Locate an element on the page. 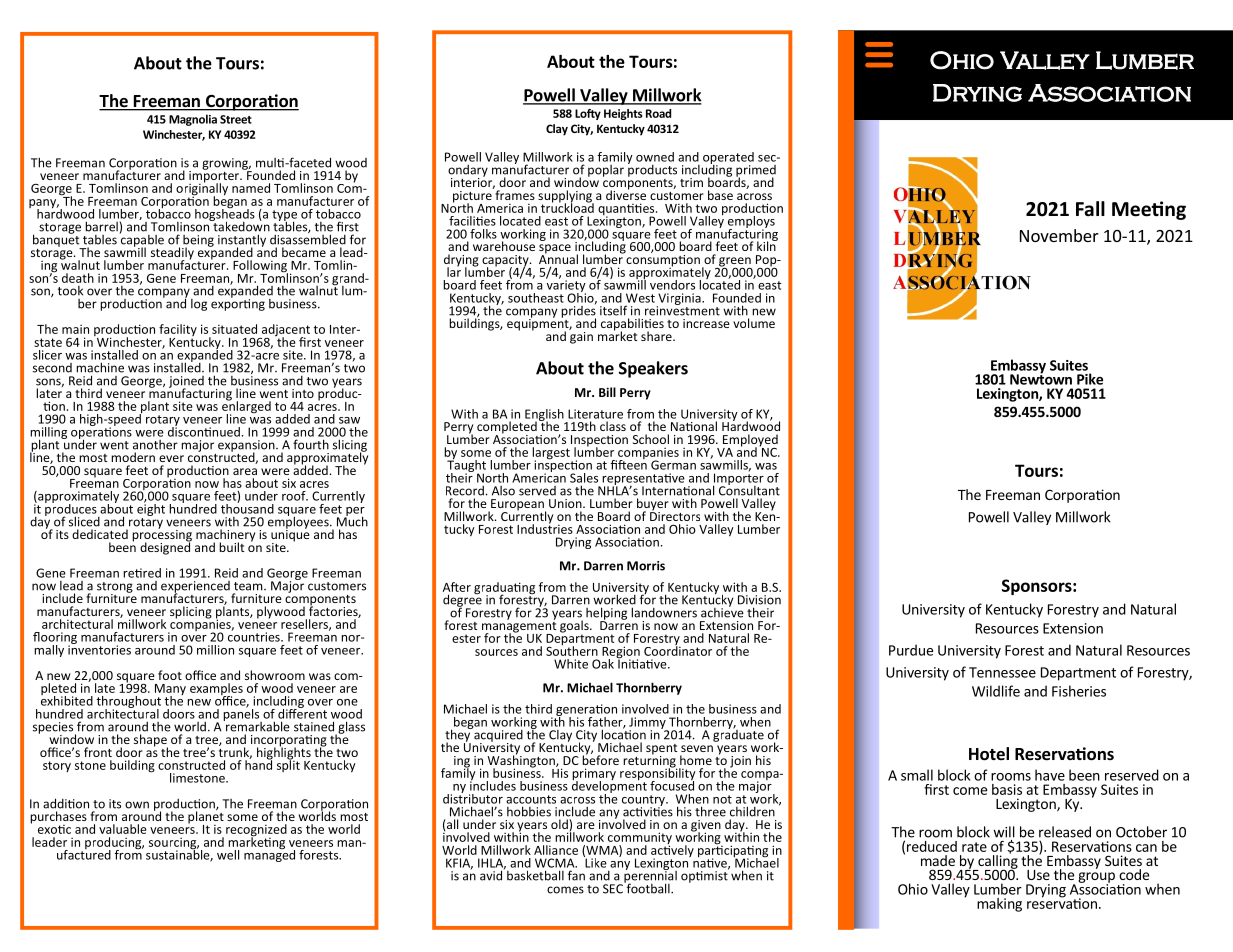 Image resolution: width=1233 pixels, height=952 pixels. managed is located at coordinates (269, 854).
